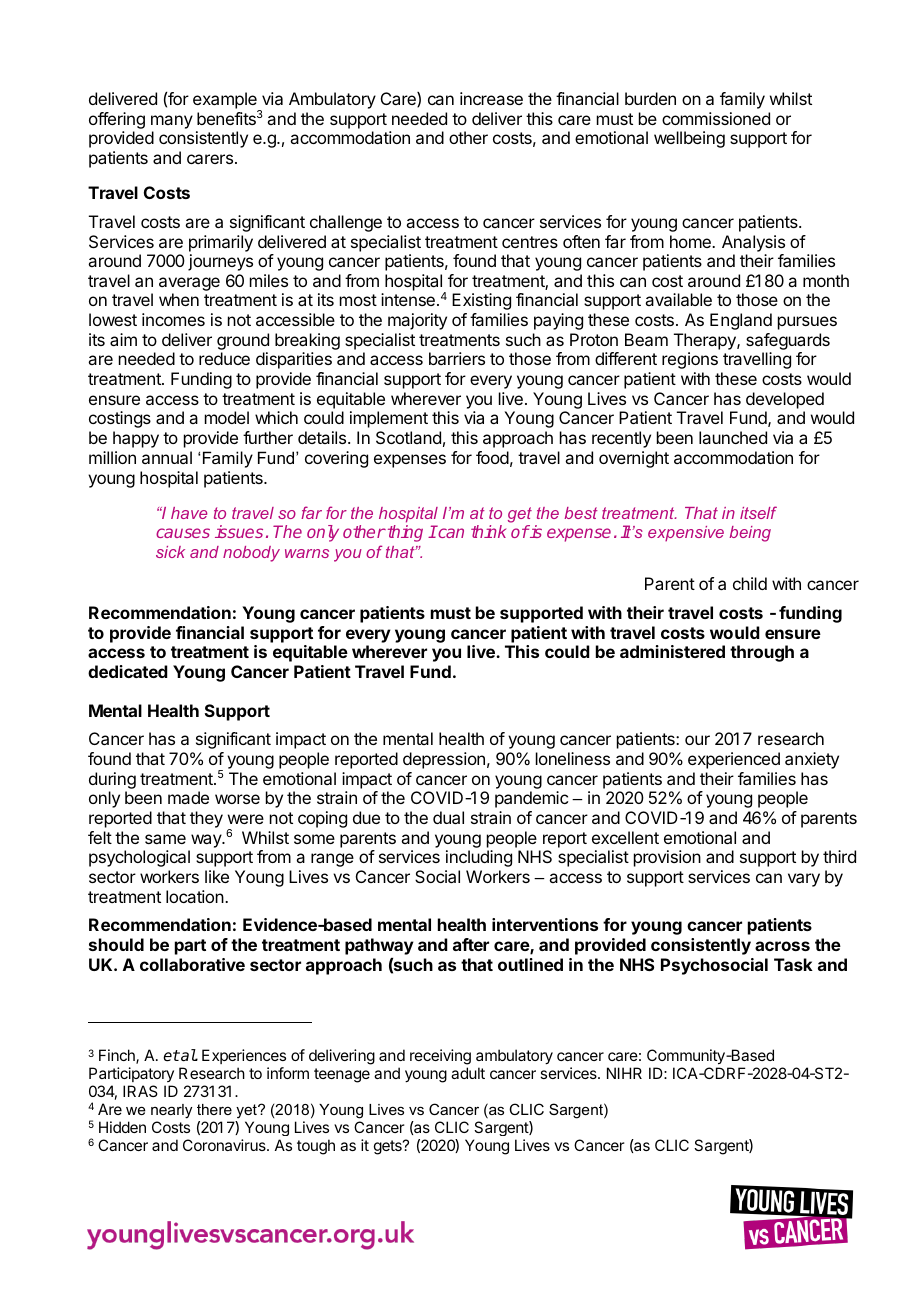  Describe the element at coordinates (167, 457) in the screenshot. I see `annual` at that location.
